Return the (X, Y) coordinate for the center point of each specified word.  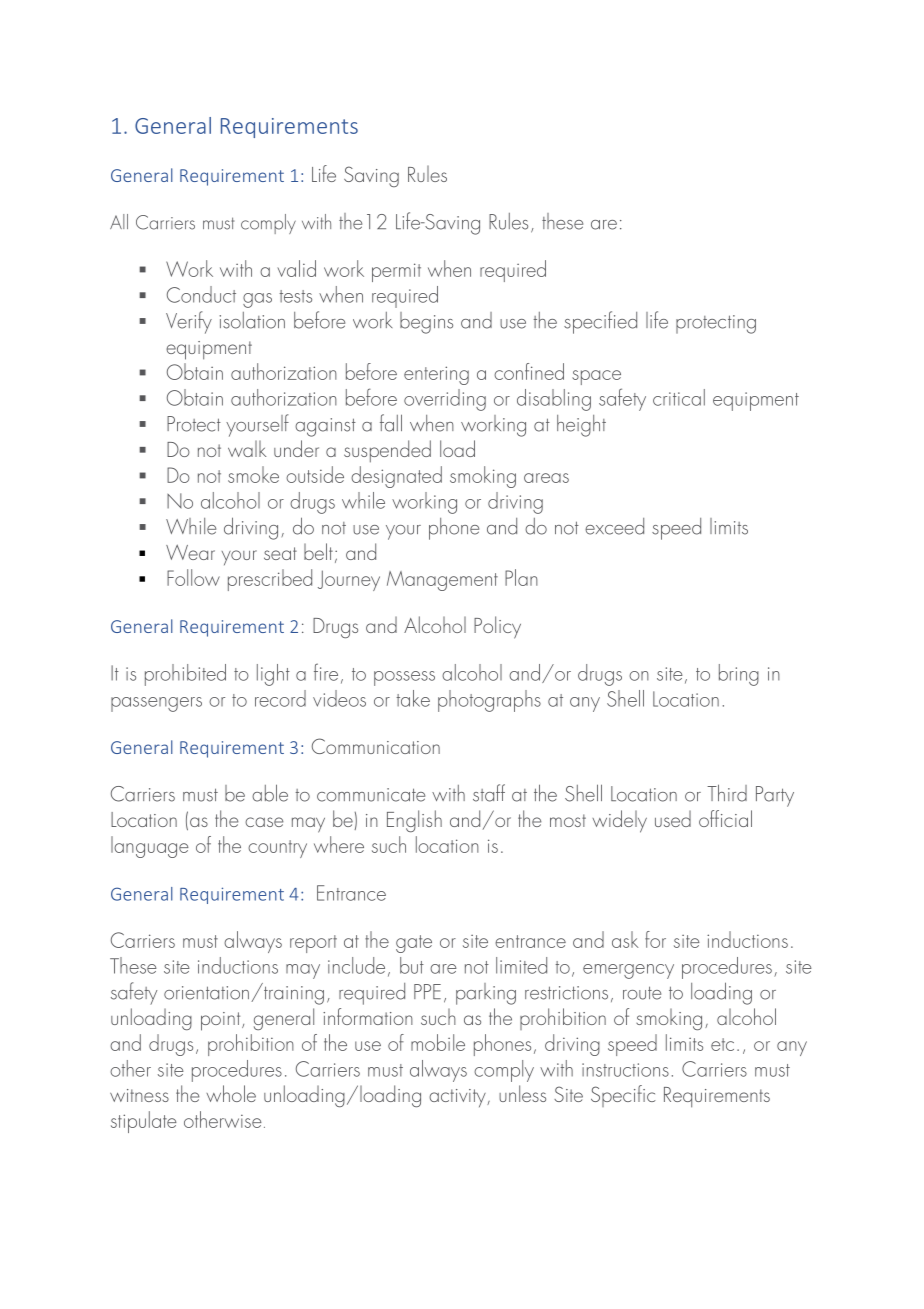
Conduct (201, 294)
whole (231, 1093)
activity (458, 1098)
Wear (190, 552)
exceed (614, 526)
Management (442, 581)
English (414, 821)
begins (426, 323)
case (264, 822)
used (673, 819)
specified (600, 322)
